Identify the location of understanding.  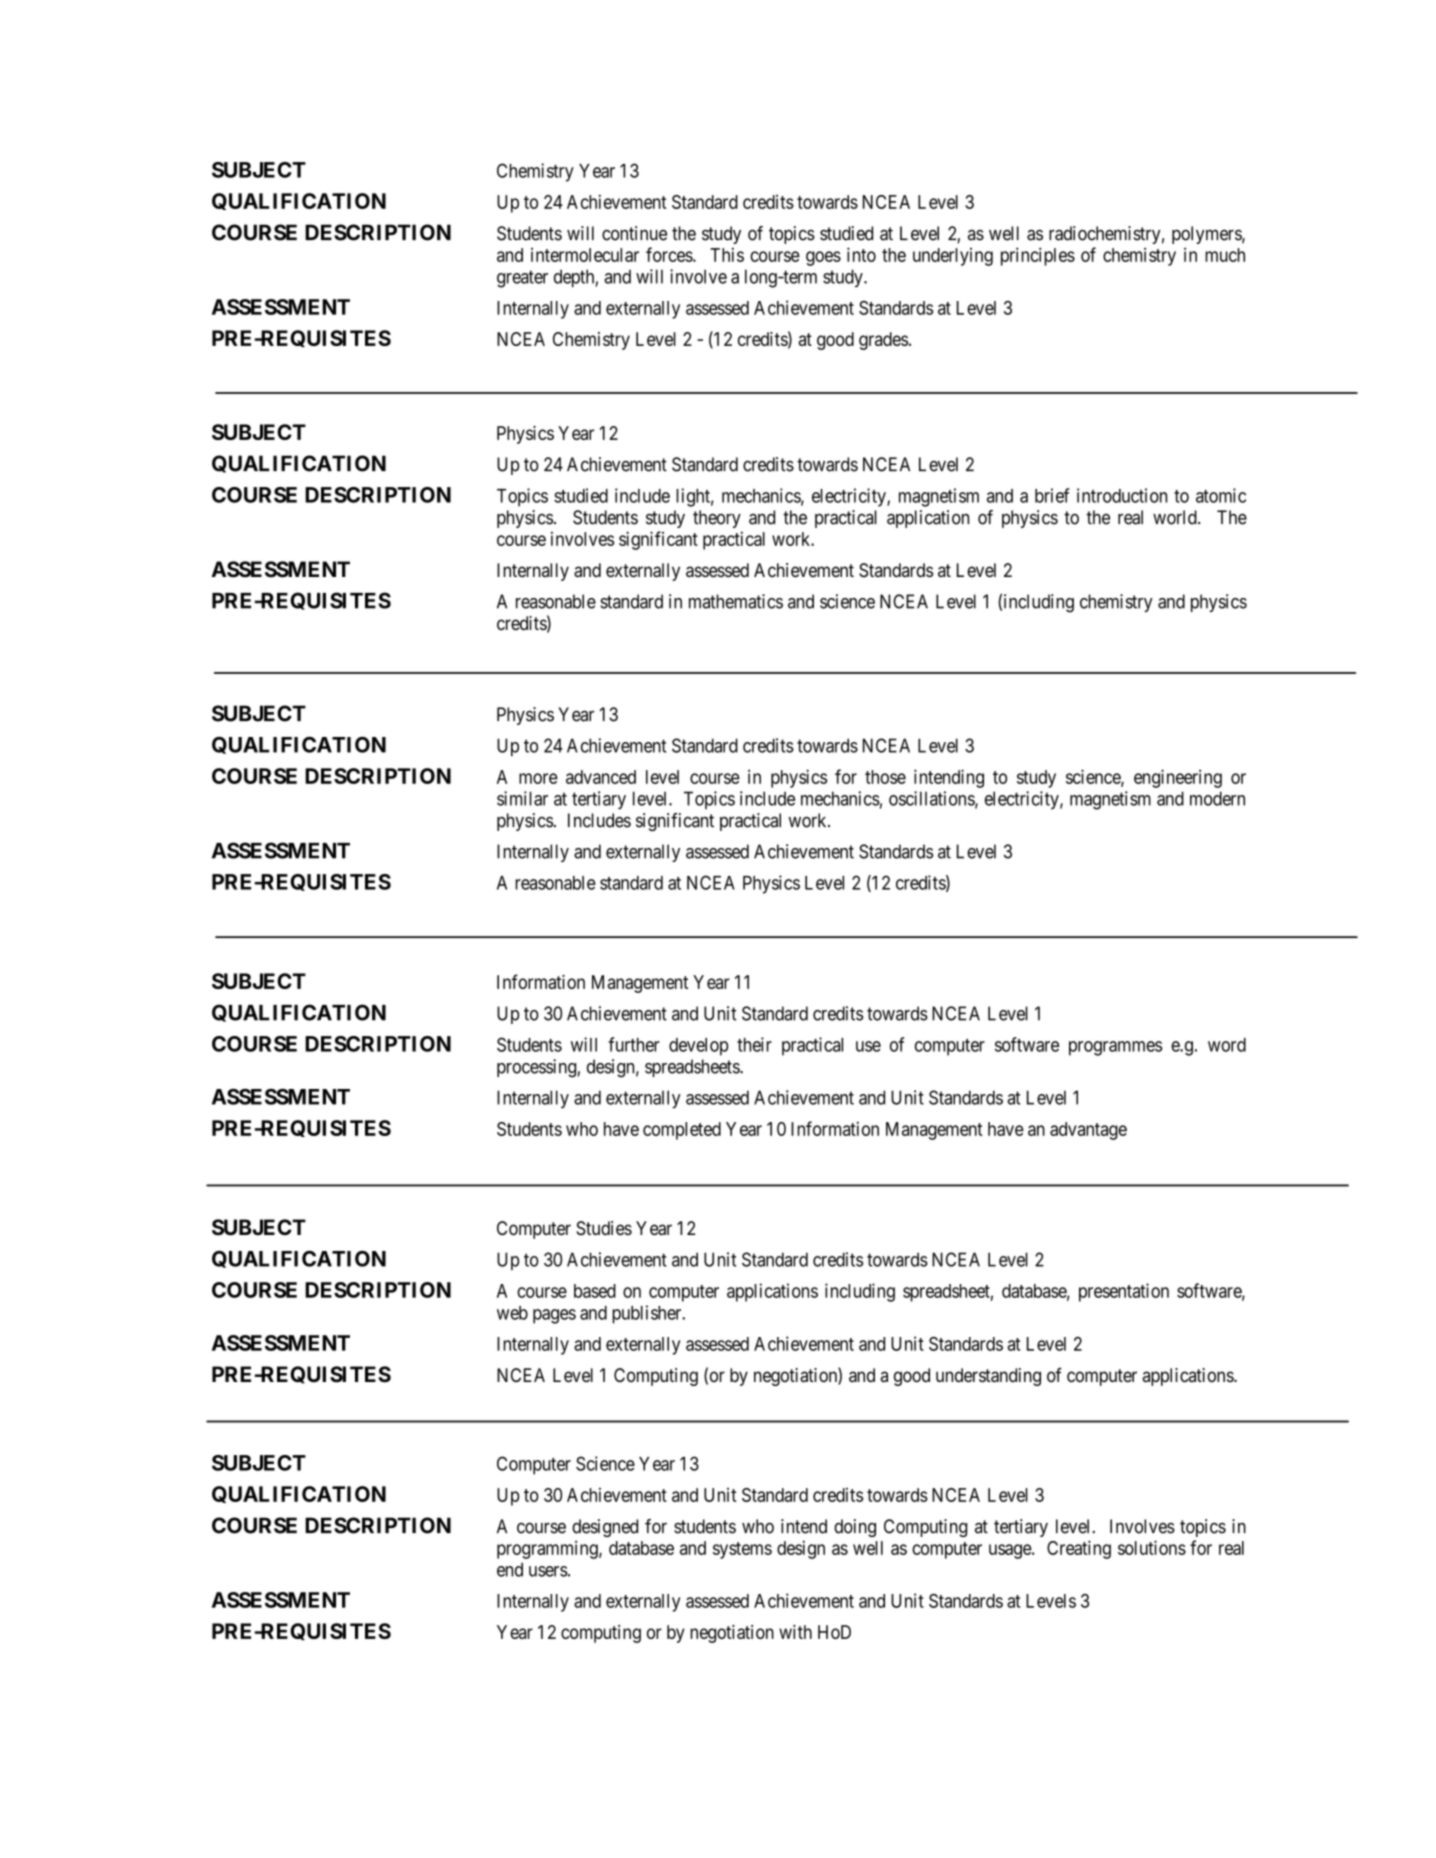
(988, 1377).
